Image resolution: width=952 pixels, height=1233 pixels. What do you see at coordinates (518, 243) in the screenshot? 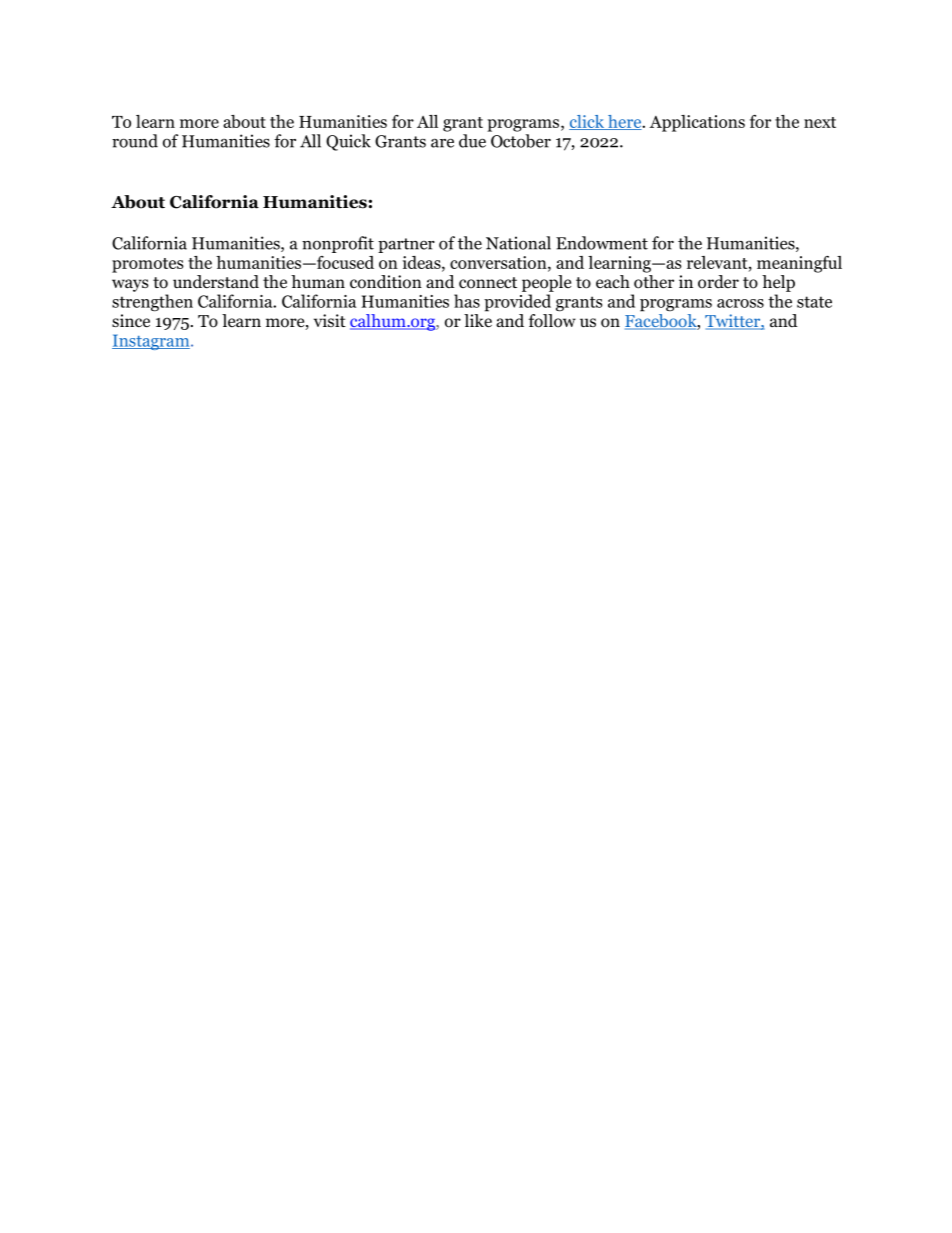
I see `National` at bounding box center [518, 243].
